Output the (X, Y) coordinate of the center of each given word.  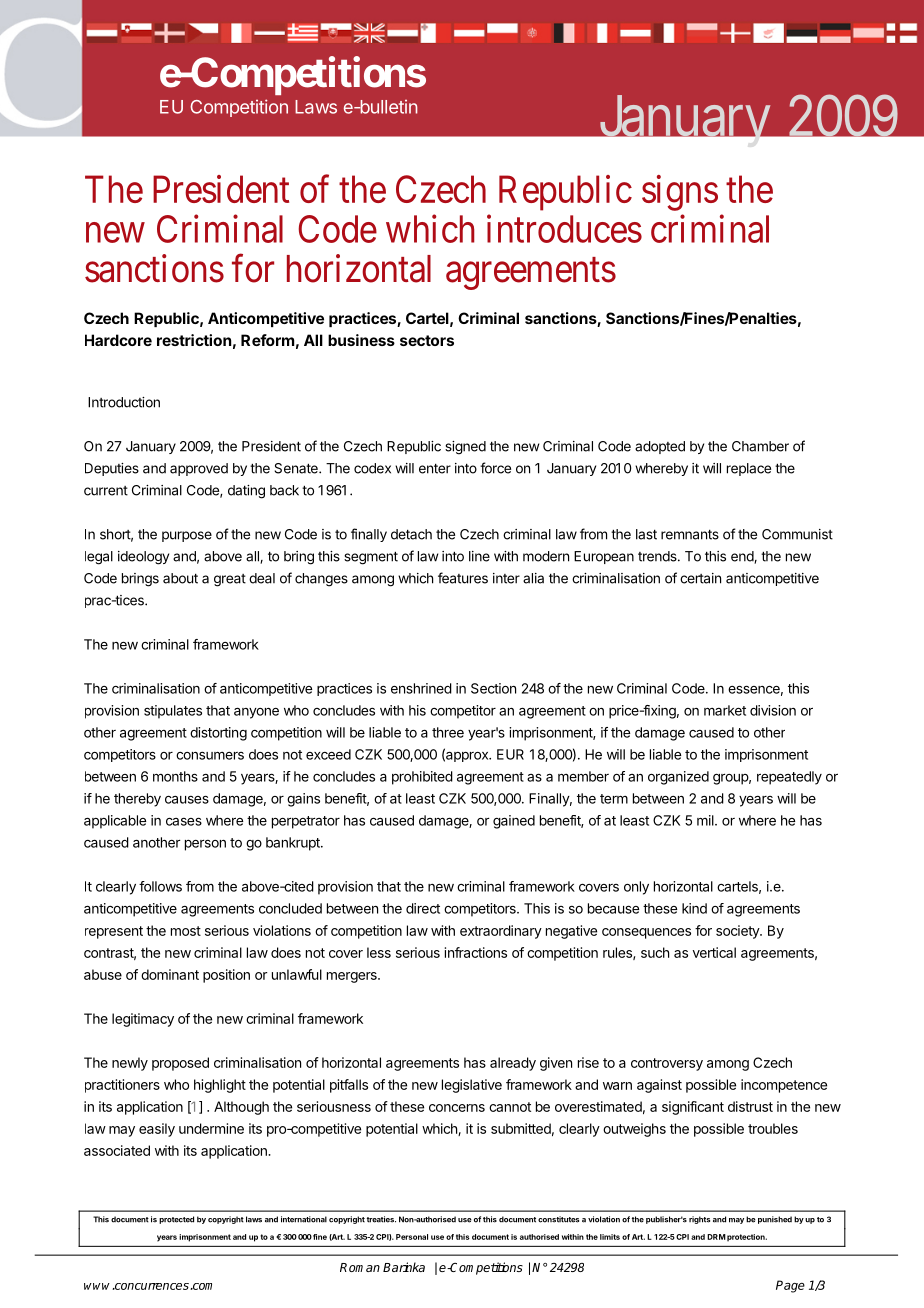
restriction (194, 340)
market (725, 710)
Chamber (760, 446)
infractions (476, 952)
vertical (714, 952)
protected (176, 1220)
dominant (170, 974)
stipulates (173, 712)
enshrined (421, 688)
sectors (427, 340)
